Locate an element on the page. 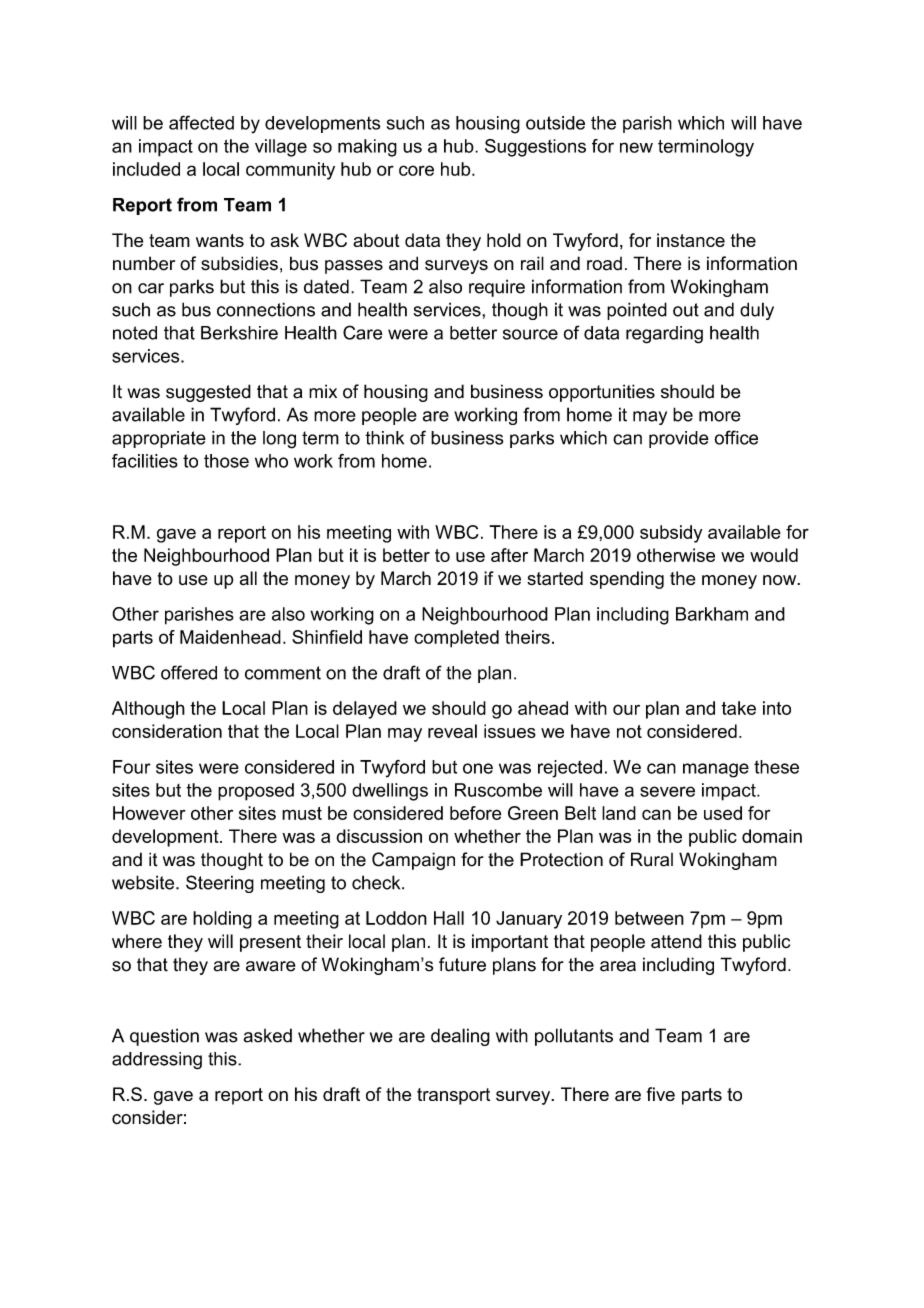 The width and height of the document is (924, 1308). core is located at coordinates (416, 170).
